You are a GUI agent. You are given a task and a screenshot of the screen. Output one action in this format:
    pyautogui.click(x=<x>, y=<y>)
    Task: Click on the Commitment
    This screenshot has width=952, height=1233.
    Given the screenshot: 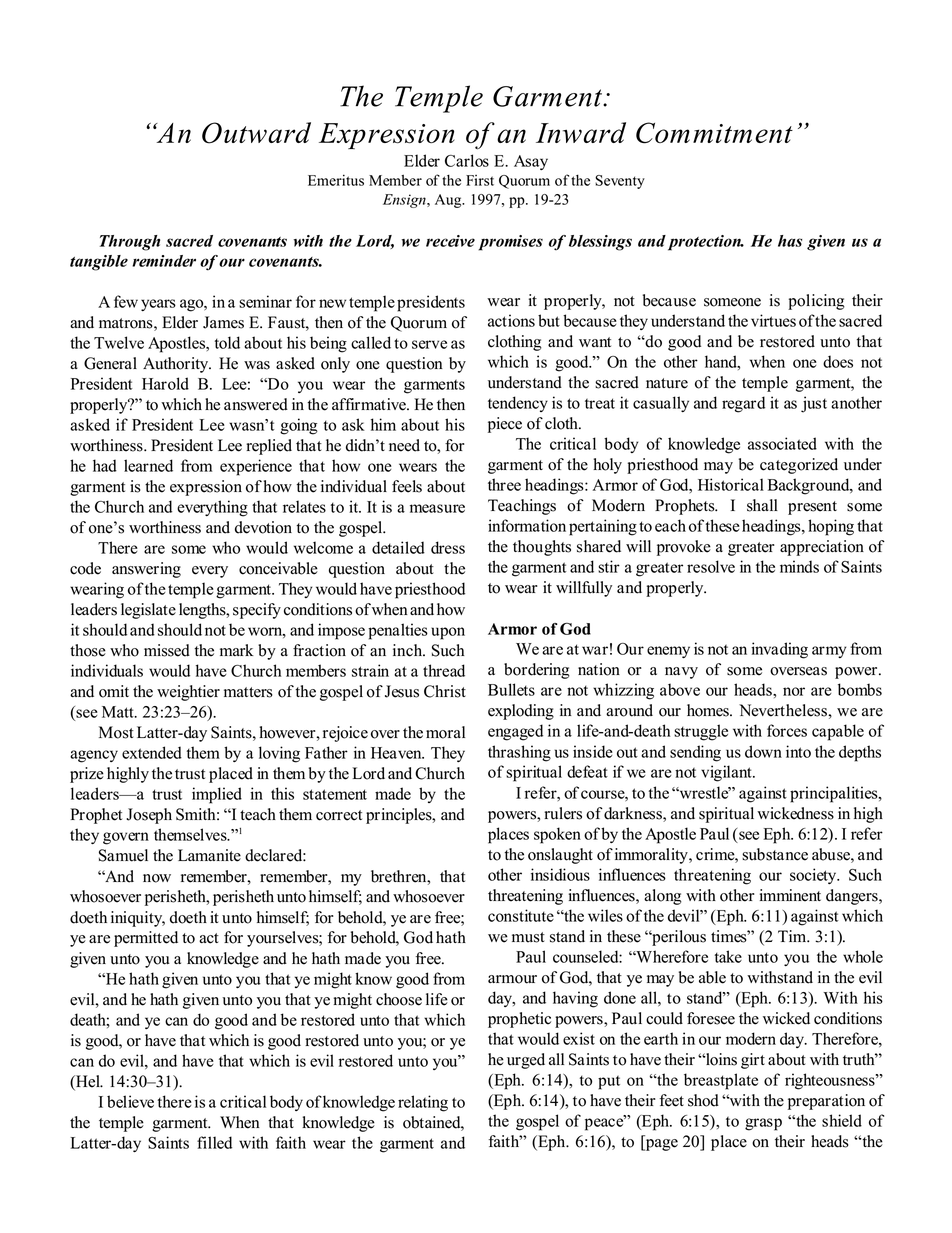 What is the action you would take?
    pyautogui.click(x=714, y=133)
